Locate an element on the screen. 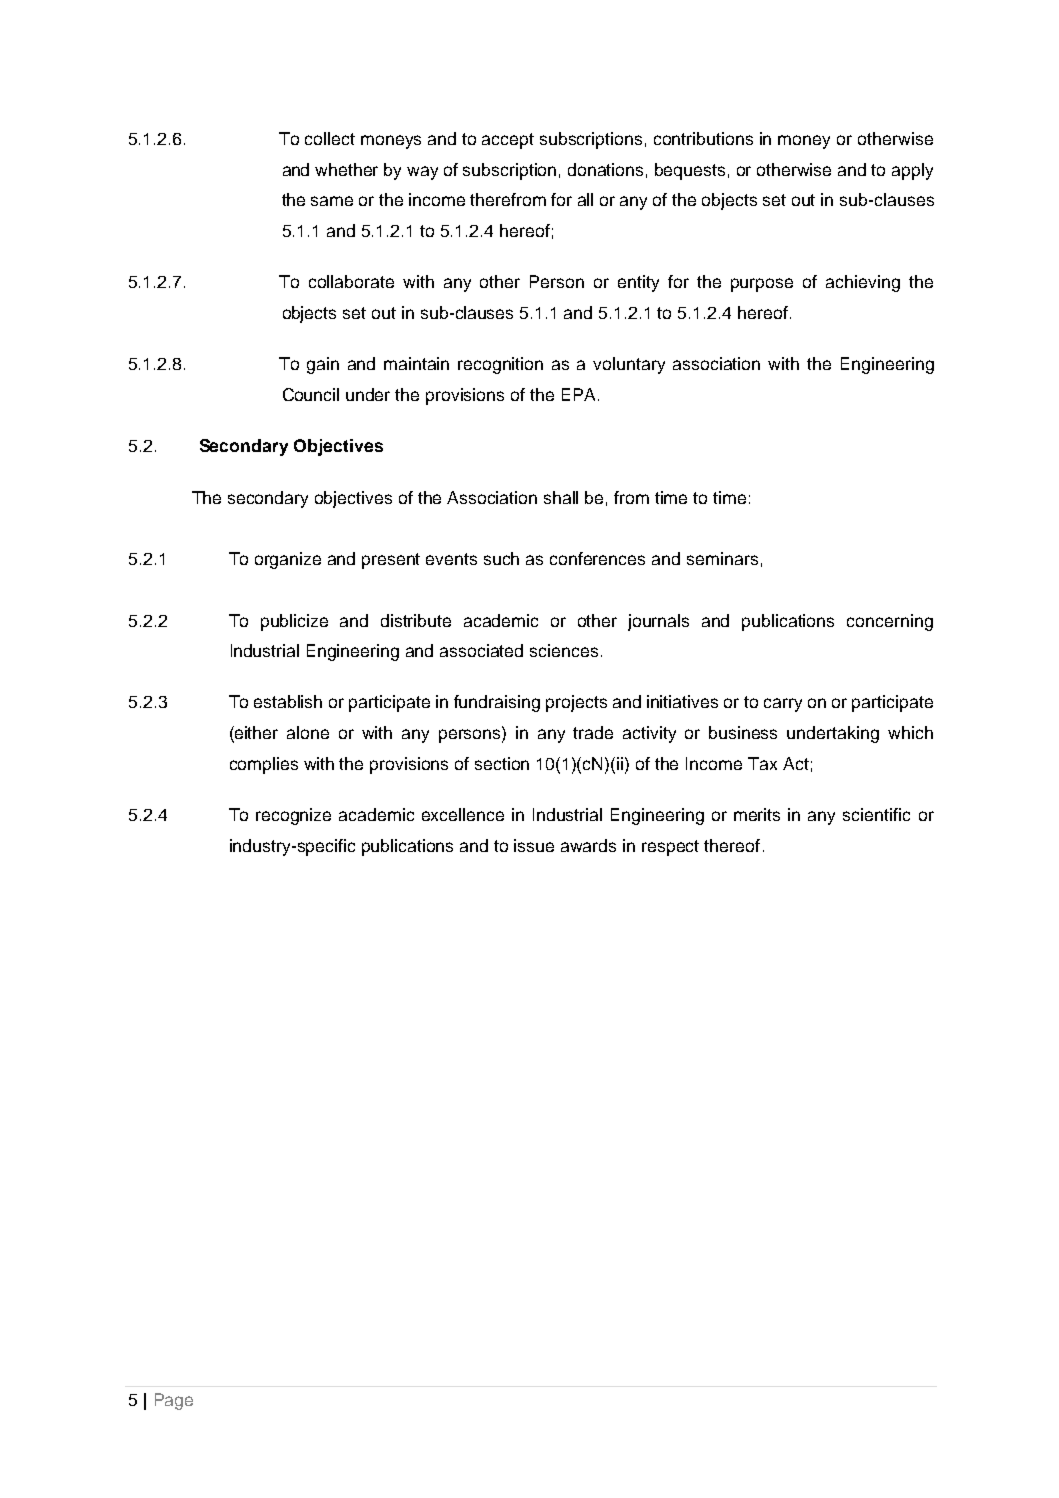  accept is located at coordinates (508, 141).
